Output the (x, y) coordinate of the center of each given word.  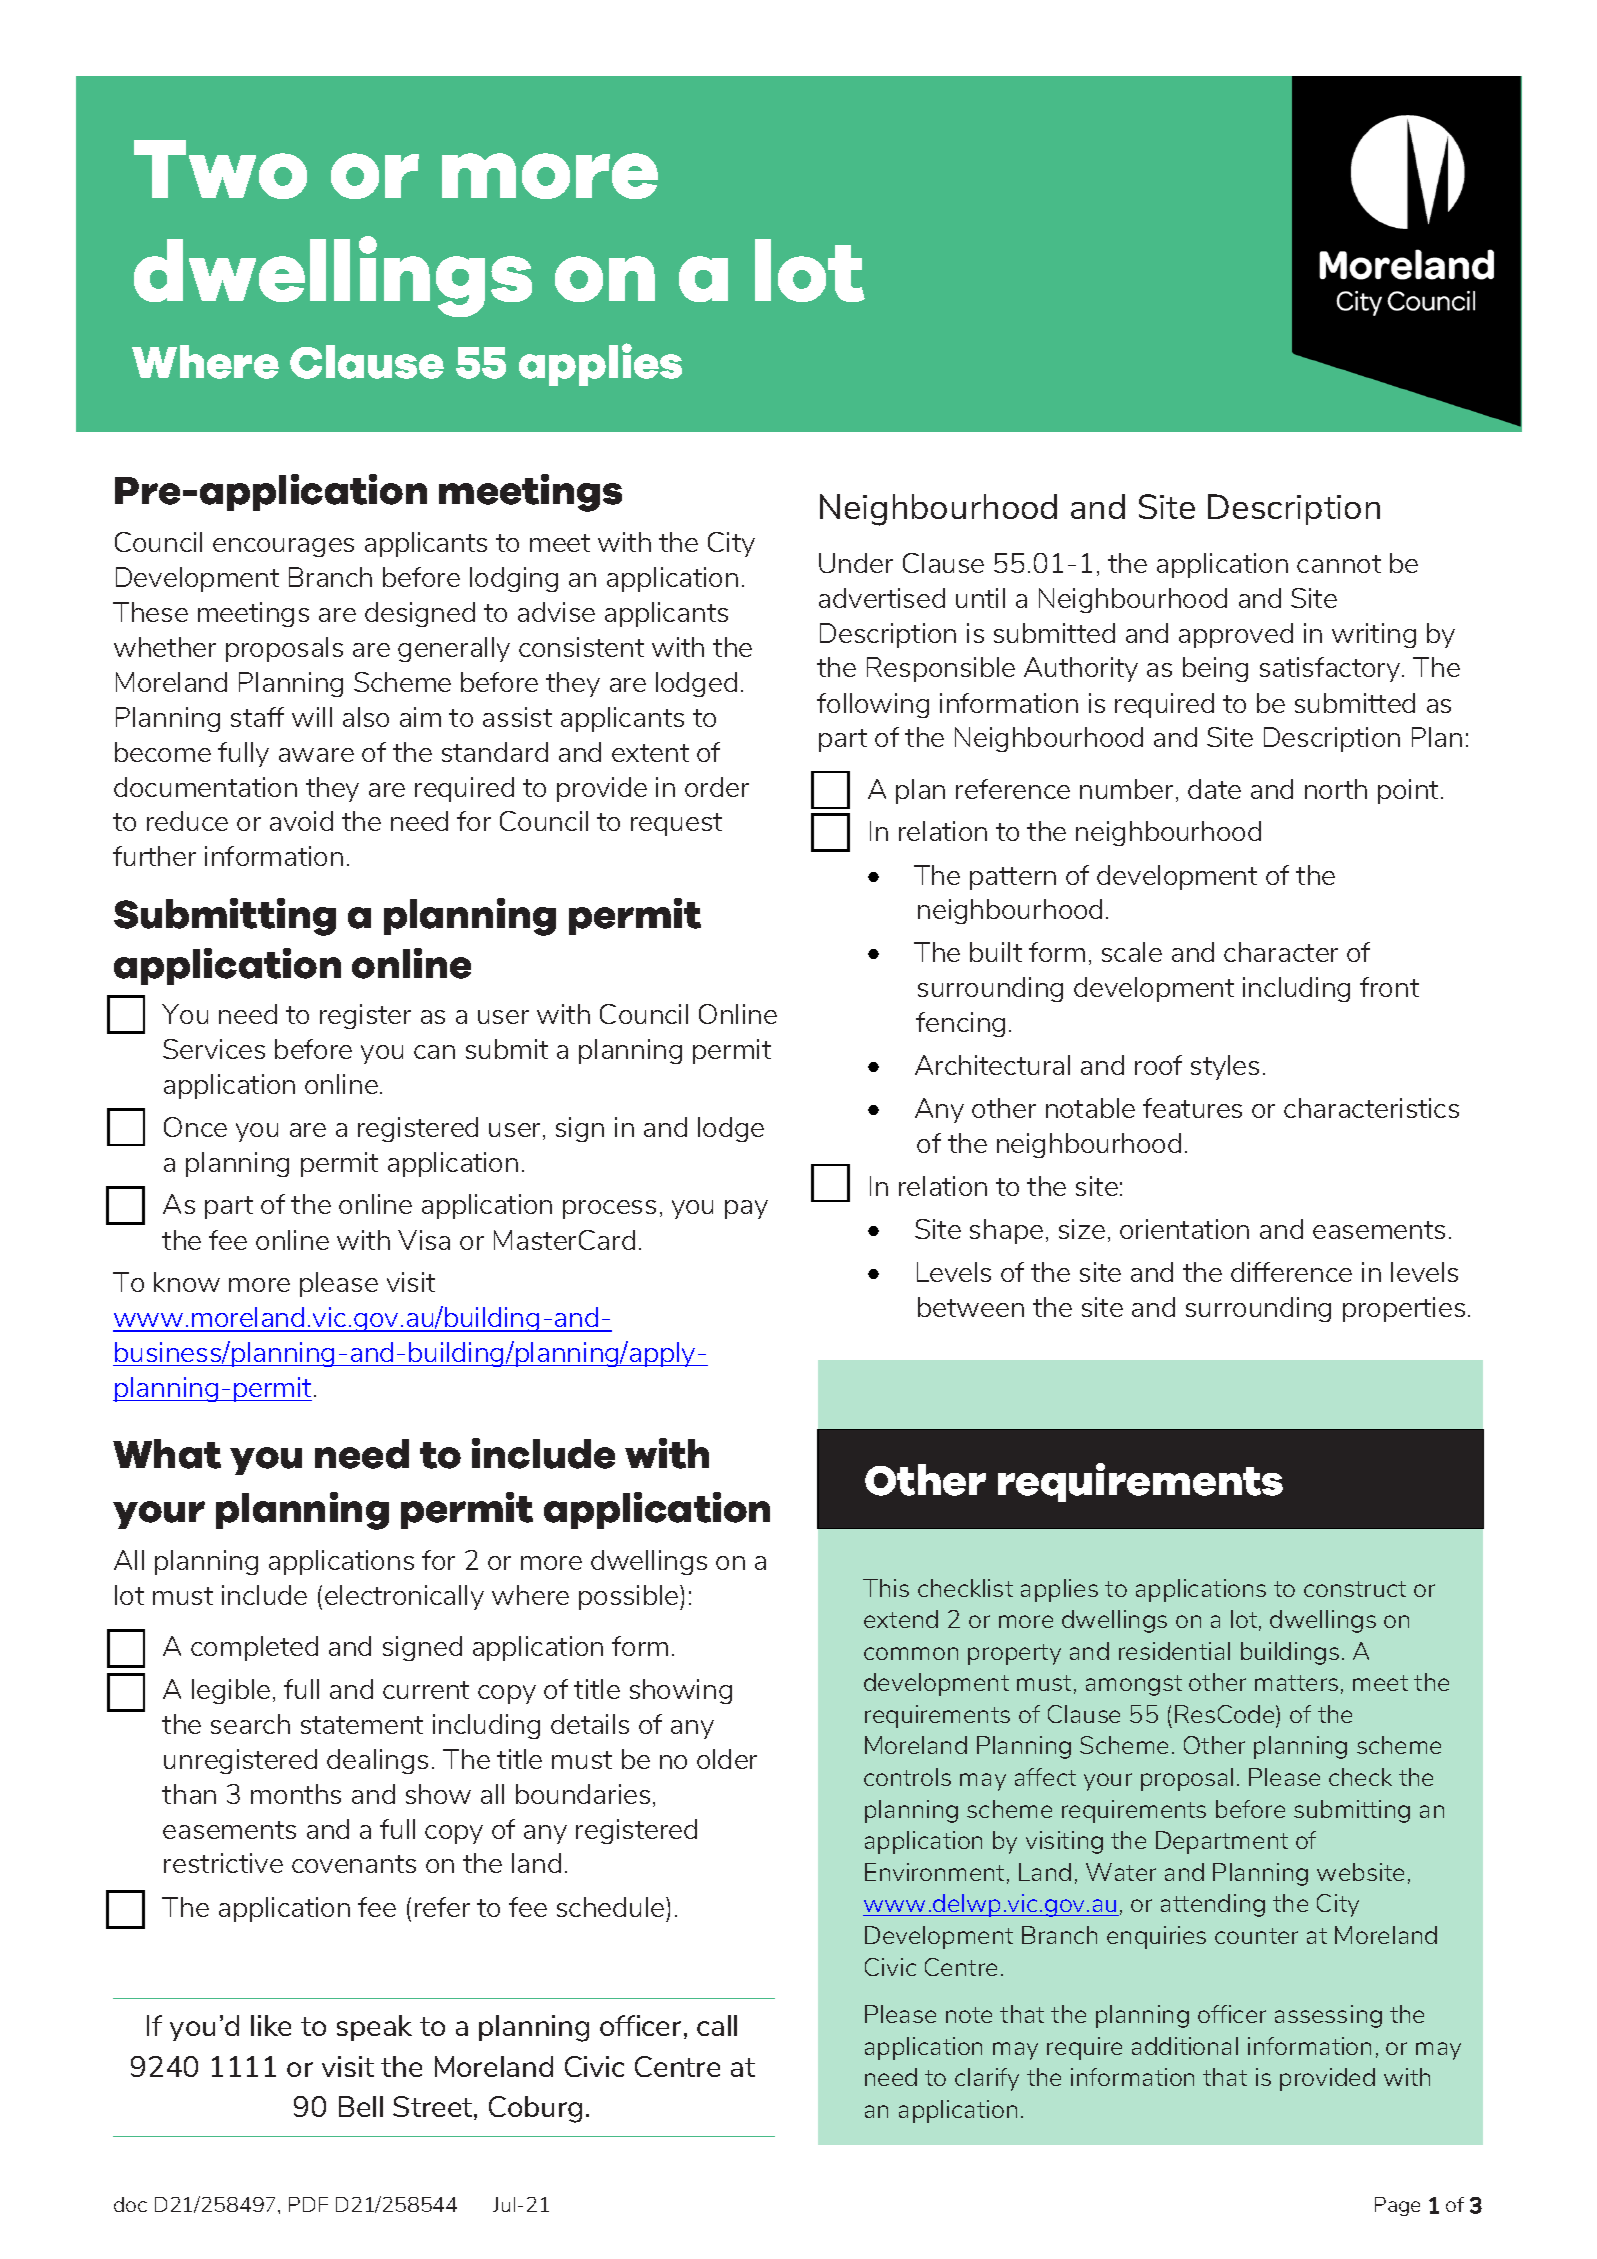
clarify (987, 2079)
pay (746, 1209)
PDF (308, 2204)
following (873, 705)
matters (1296, 1683)
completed (254, 1648)
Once (195, 1127)
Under (856, 563)
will (312, 717)
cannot (1339, 564)
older (727, 1759)
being (1215, 669)
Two (220, 169)
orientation (1184, 1229)
